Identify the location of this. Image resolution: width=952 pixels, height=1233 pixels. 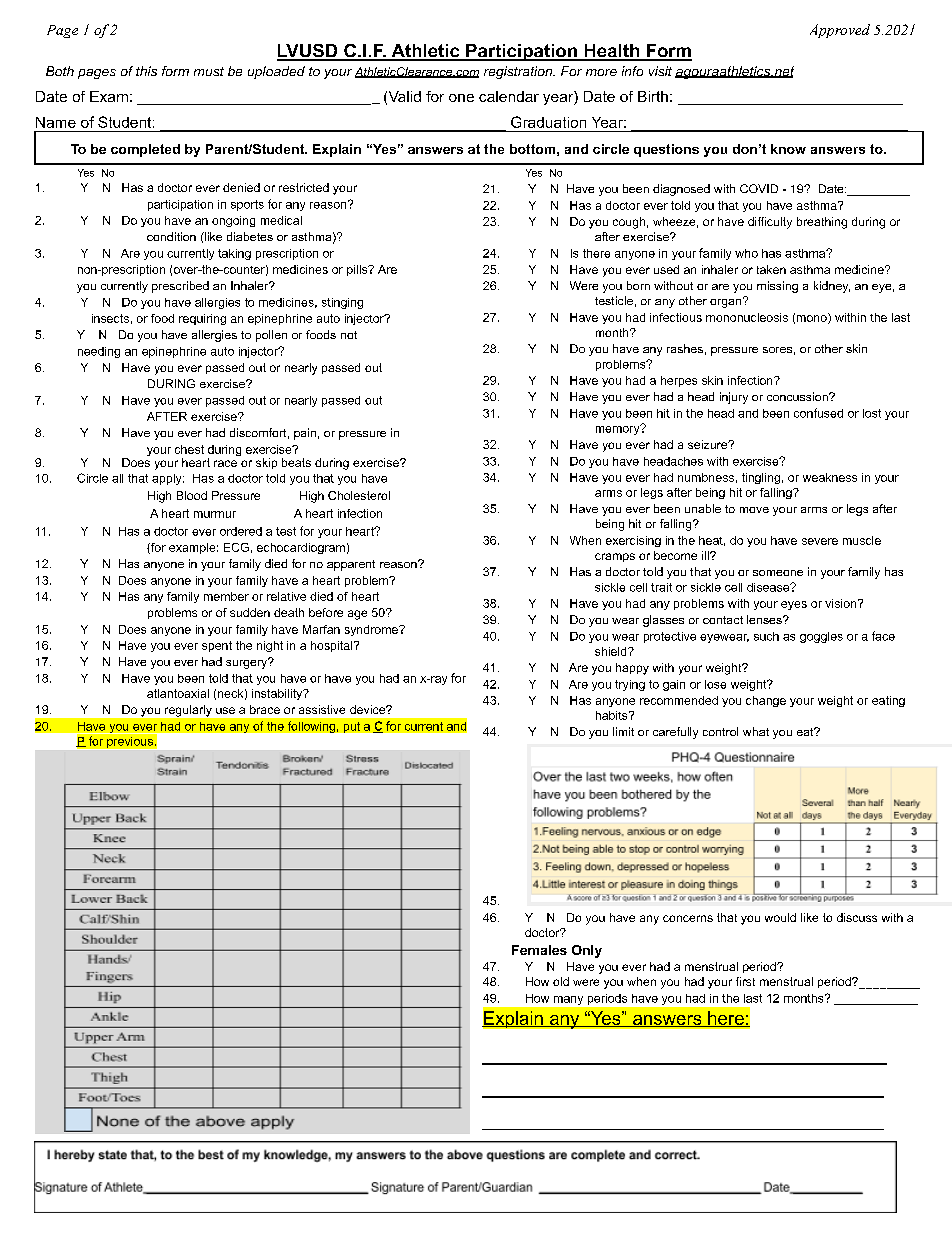
(146, 71).
